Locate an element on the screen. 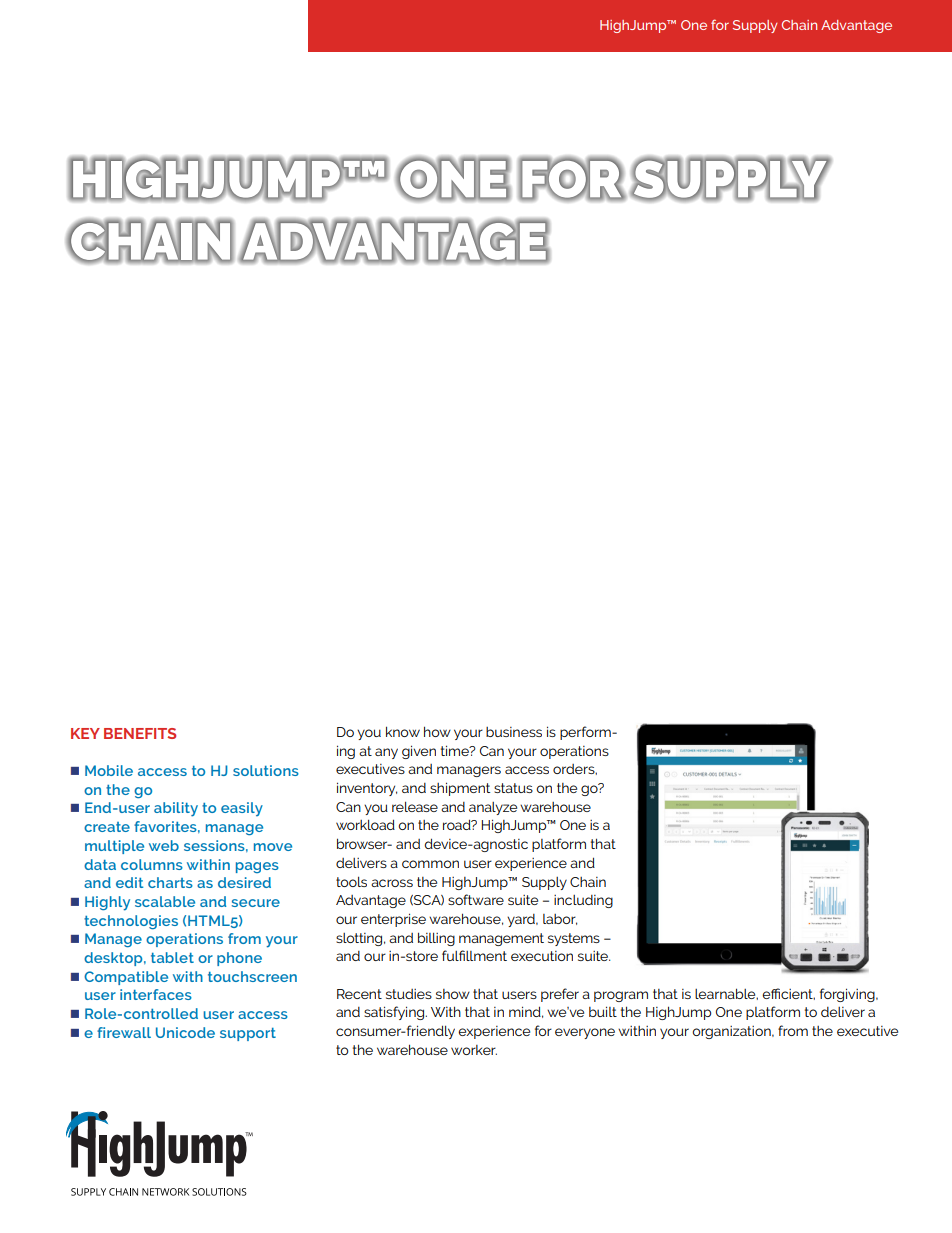 The image size is (952, 1233). systems is located at coordinates (574, 939).
